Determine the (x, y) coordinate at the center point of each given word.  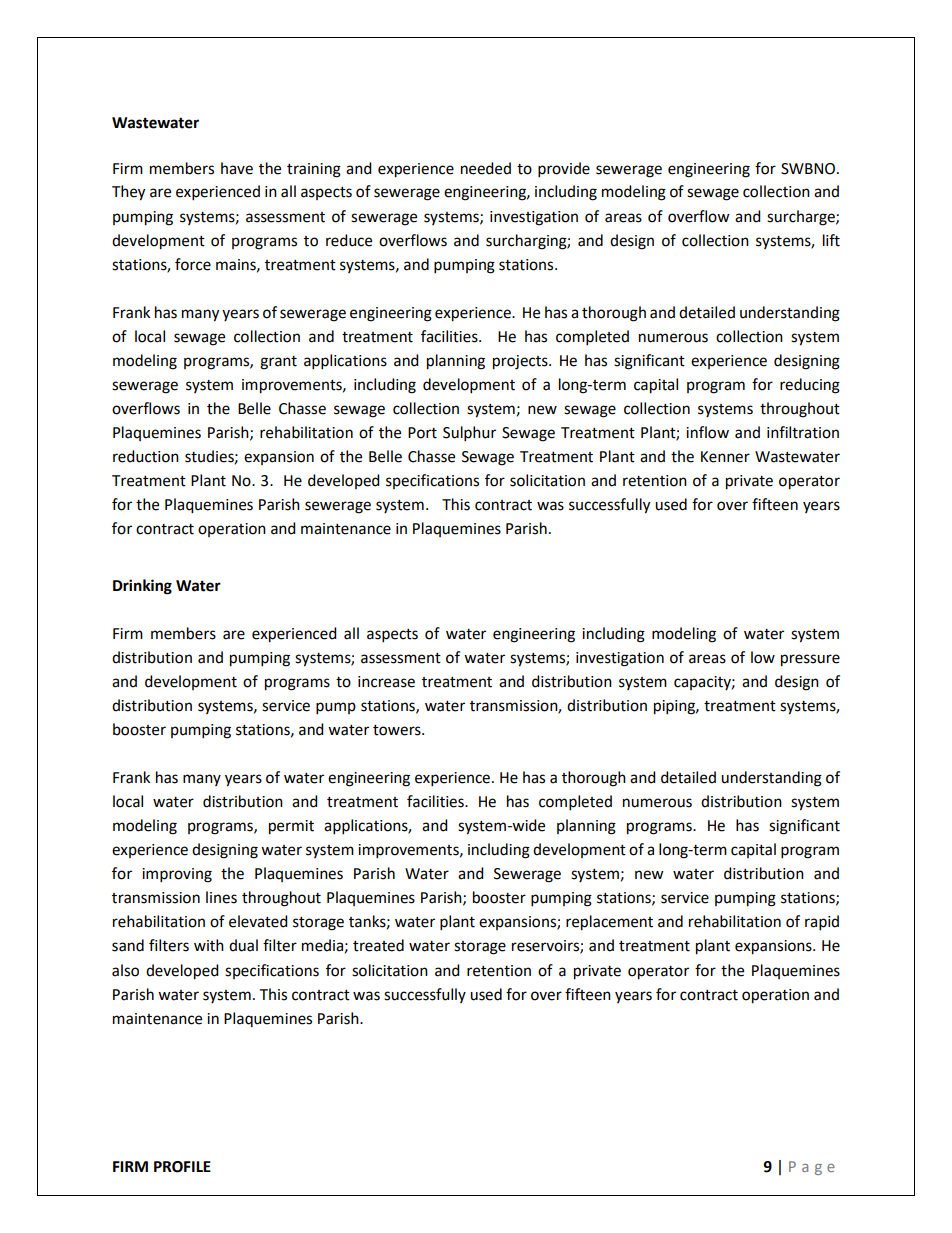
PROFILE (182, 1167)
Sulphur (469, 434)
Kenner (725, 457)
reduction (146, 456)
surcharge (802, 218)
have (237, 168)
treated (378, 945)
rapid (822, 923)
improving (177, 875)
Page (812, 1168)
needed (486, 168)
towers (398, 730)
